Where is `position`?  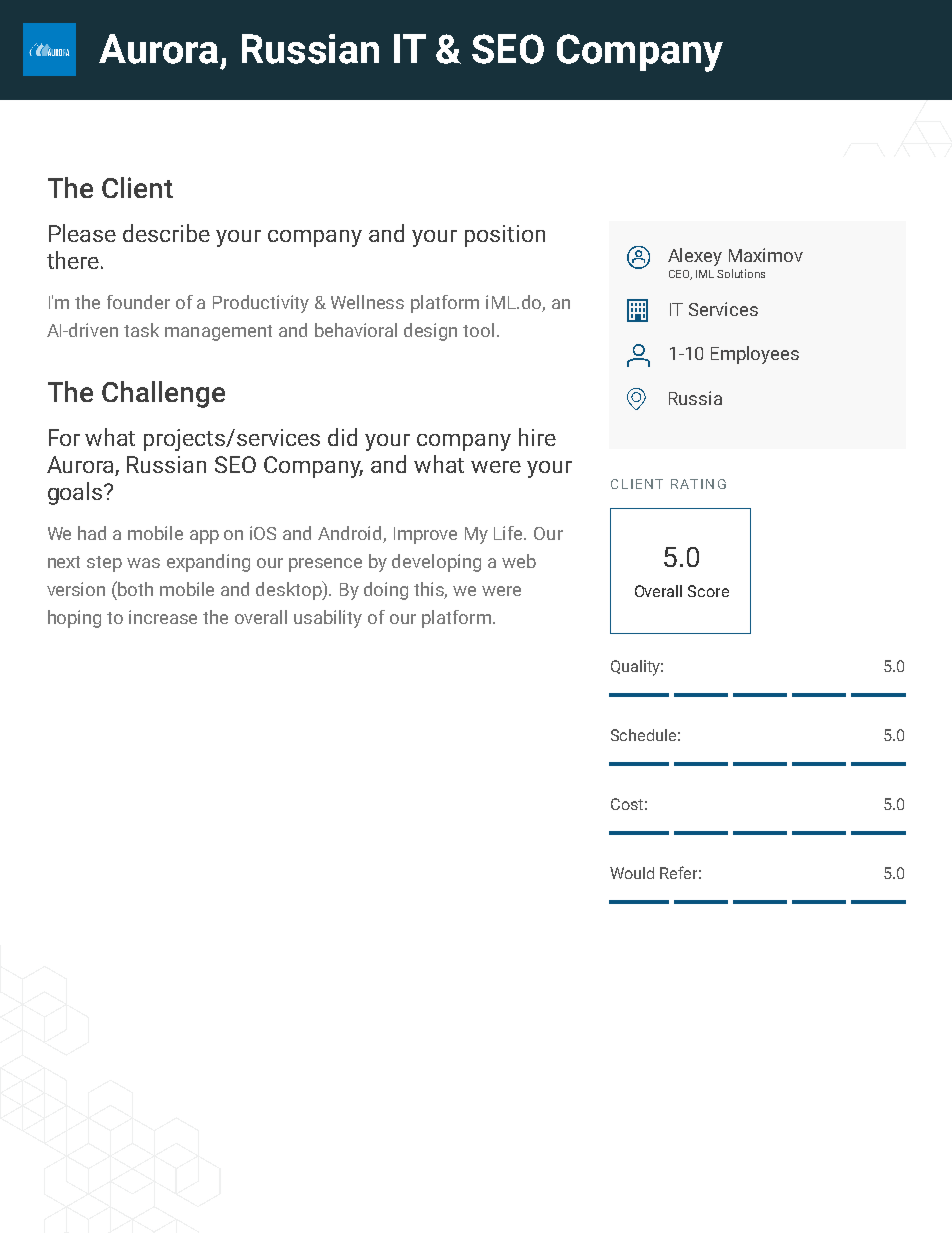 position is located at coordinates (505, 236).
